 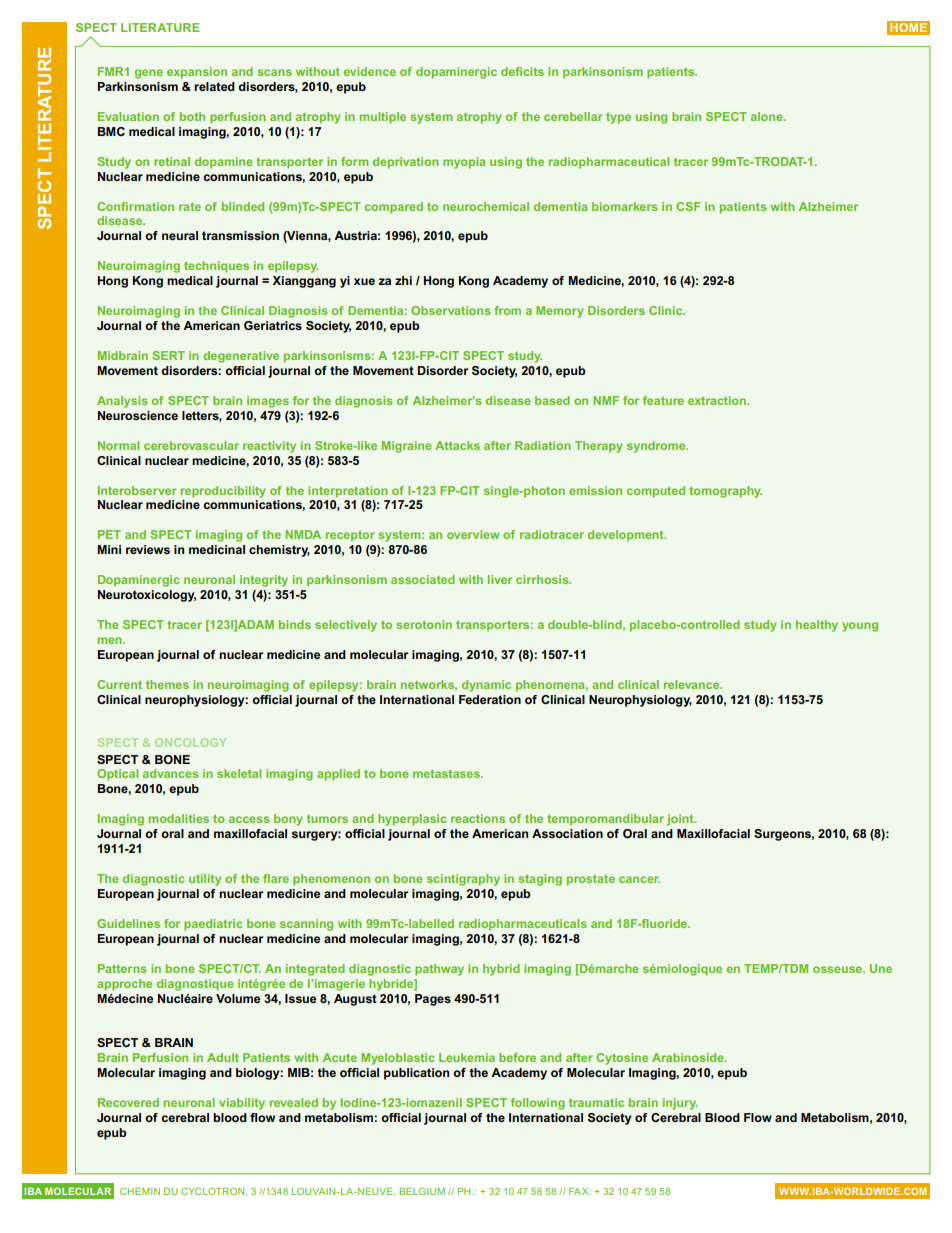 What do you see at coordinates (552, 400) in the screenshot?
I see `based` at bounding box center [552, 400].
